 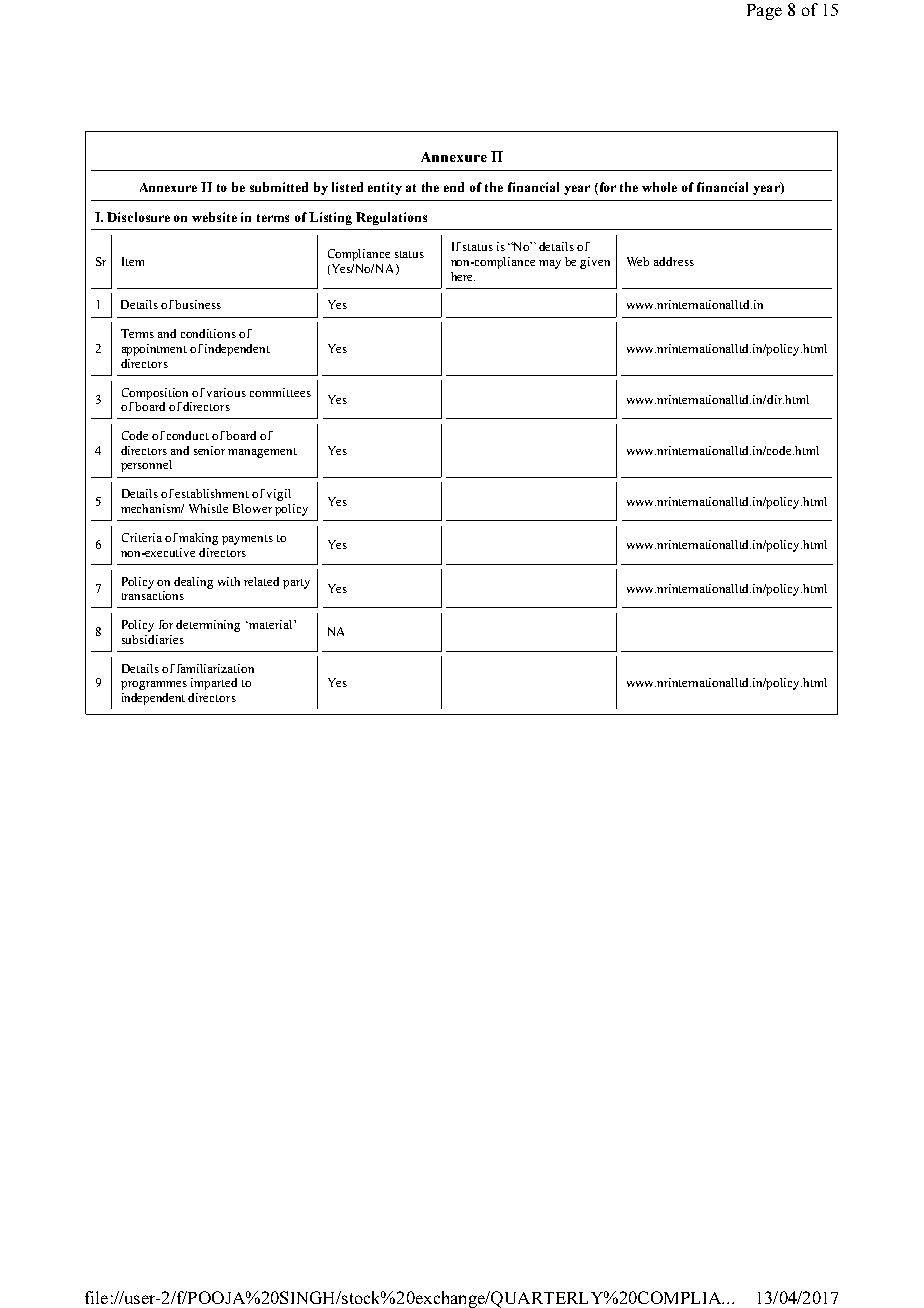 I want to click on whole, so click(x=659, y=187).
